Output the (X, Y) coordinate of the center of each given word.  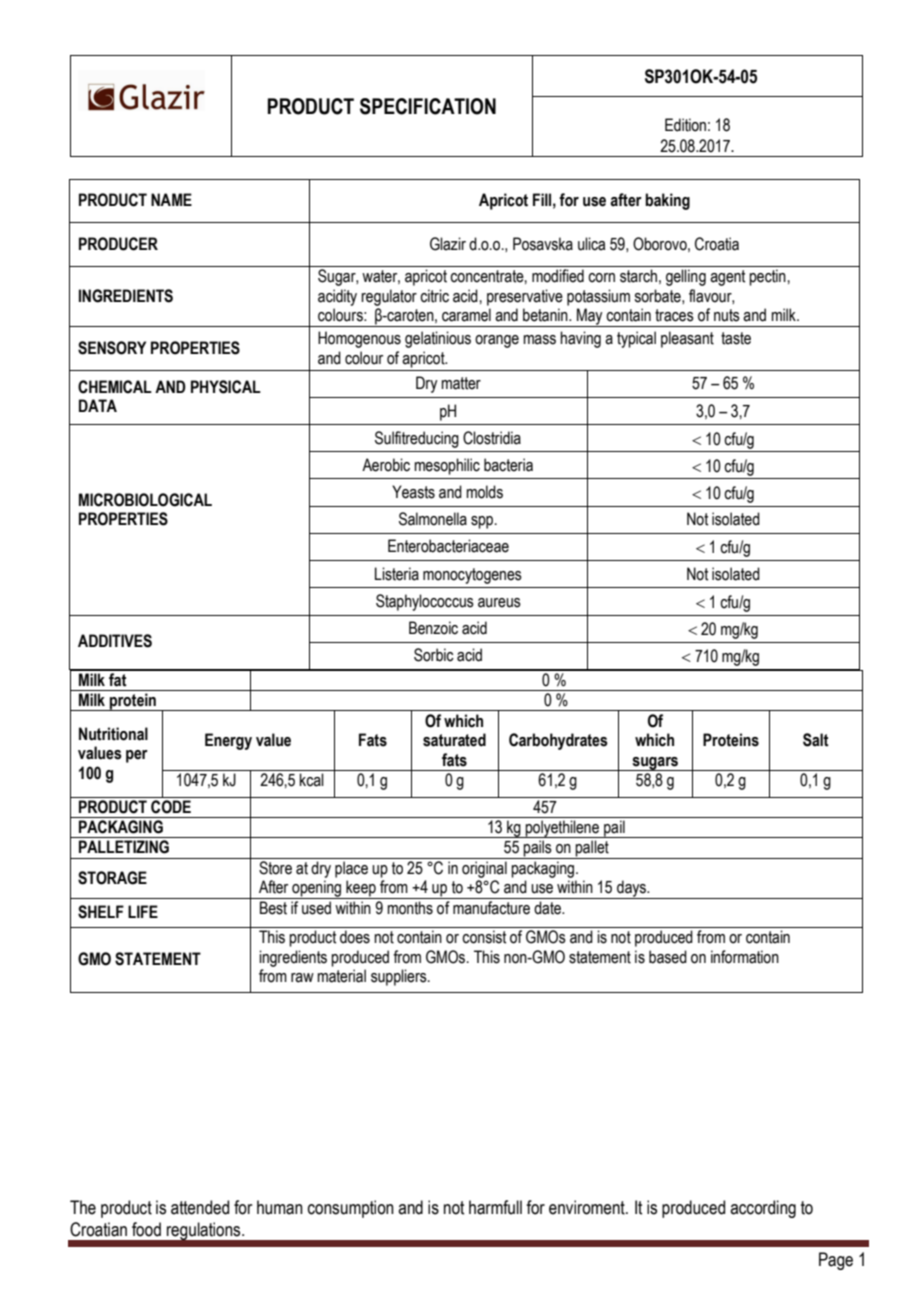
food (146, 1229)
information (745, 957)
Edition (685, 125)
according (763, 1209)
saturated (454, 740)
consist (484, 937)
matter (461, 383)
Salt (816, 740)
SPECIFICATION (428, 106)
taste (736, 338)
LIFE (143, 911)
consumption (351, 1209)
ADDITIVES (115, 641)
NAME (171, 199)
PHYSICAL (226, 387)
